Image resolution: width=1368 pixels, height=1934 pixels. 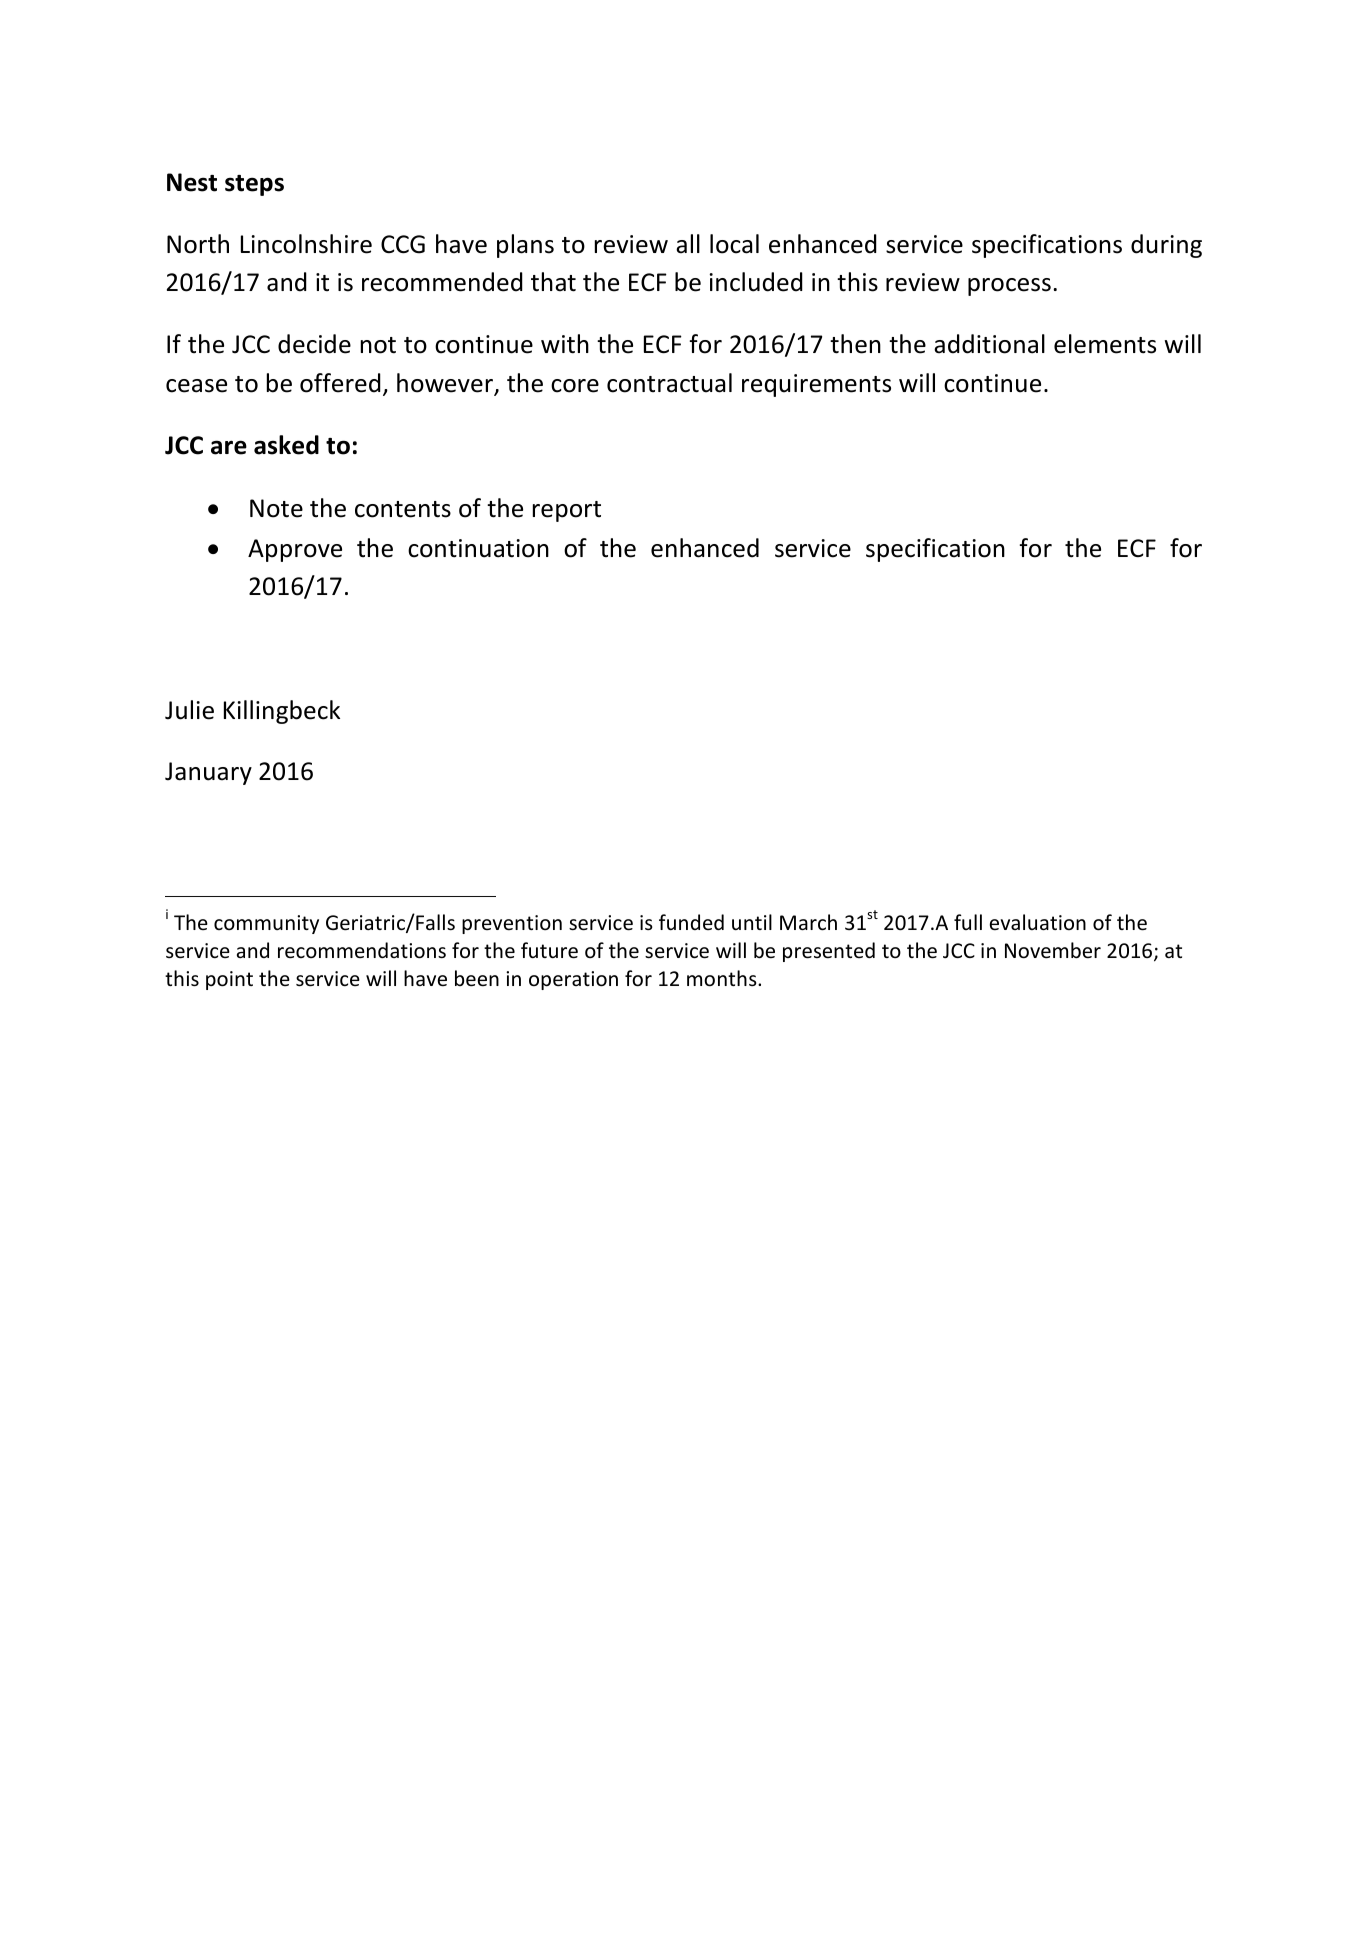 I want to click on steps, so click(x=254, y=185).
